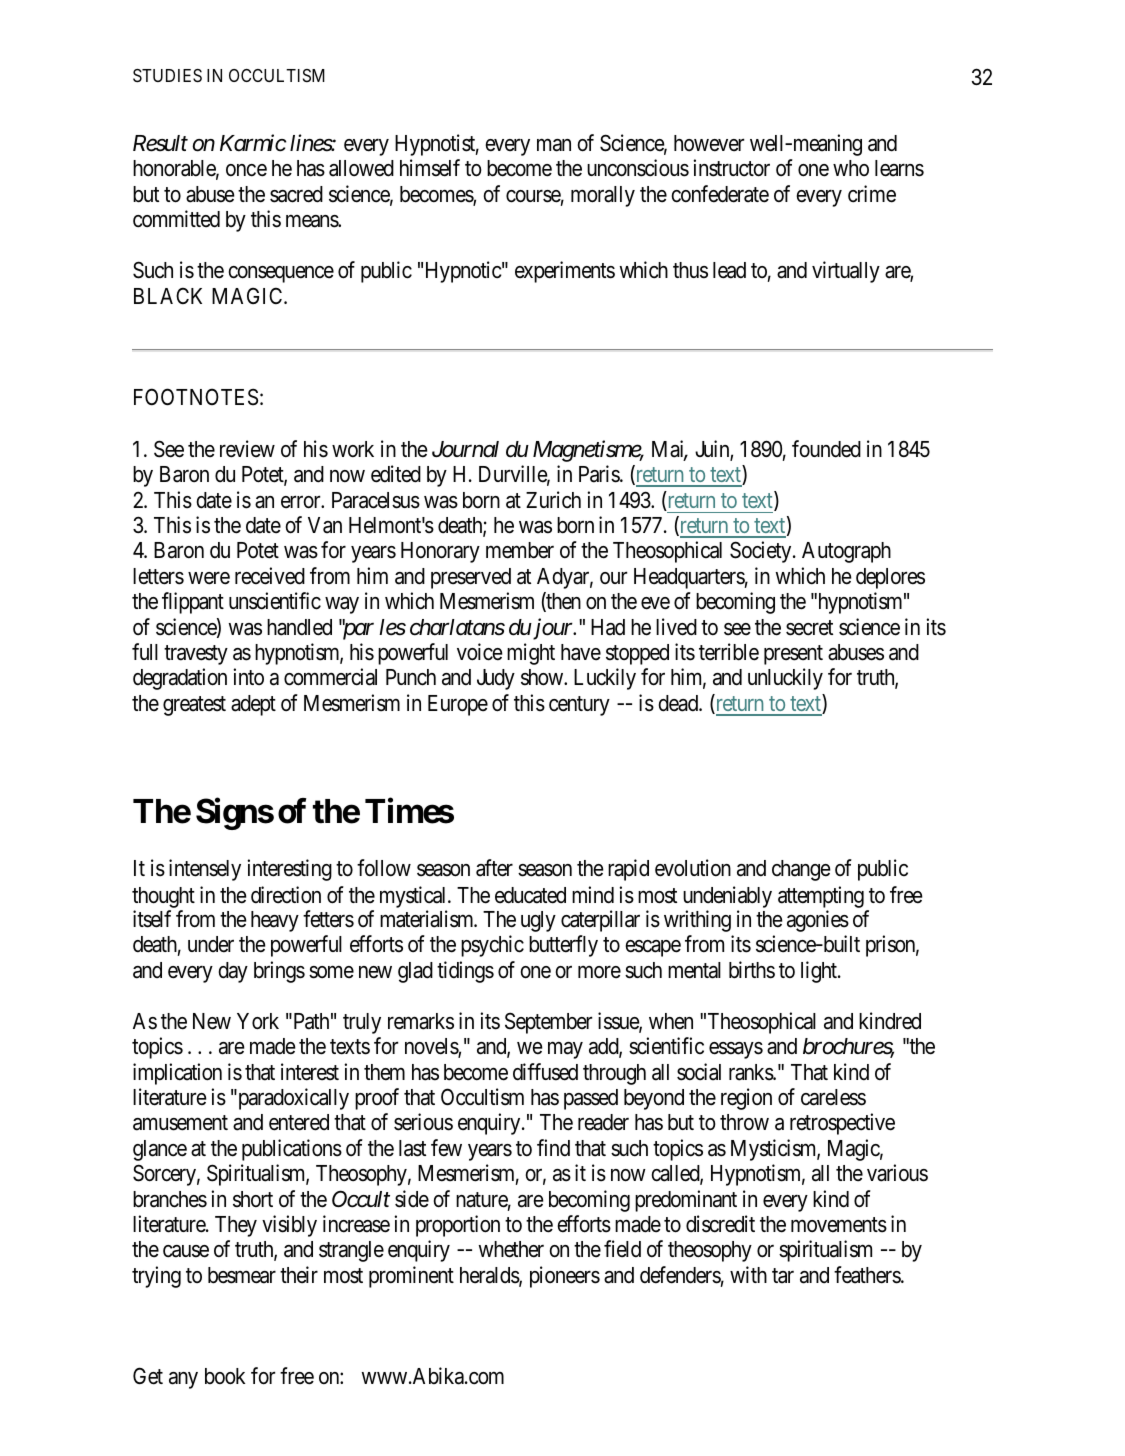  Describe the element at coordinates (496, 679) in the page. I see `Judy` at that location.
